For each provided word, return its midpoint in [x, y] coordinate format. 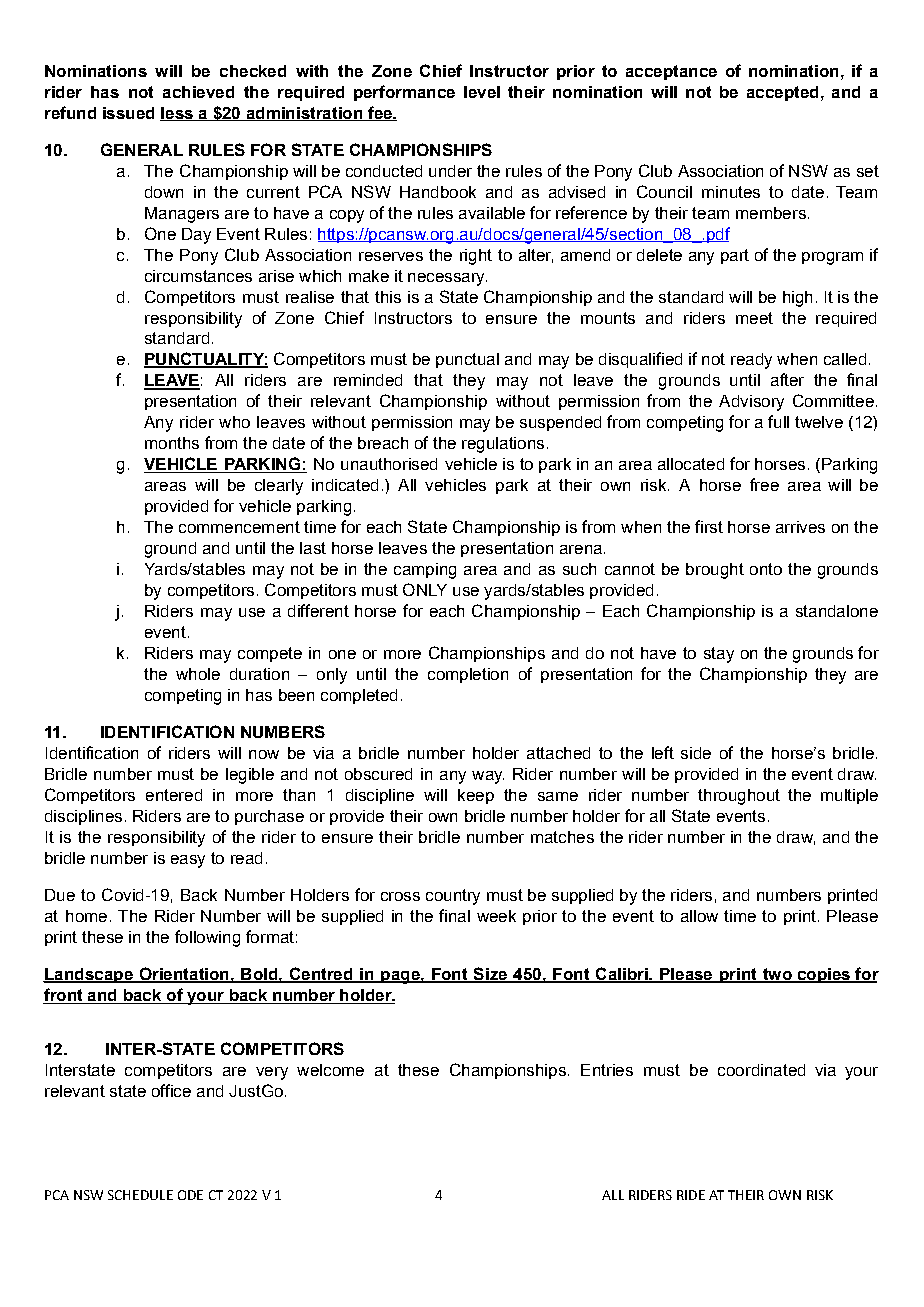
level [482, 92]
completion [468, 675]
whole [198, 674]
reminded [368, 380]
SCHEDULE [140, 1195]
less [177, 114]
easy [188, 861]
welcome [330, 1070]
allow [699, 916]
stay [719, 655]
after [787, 379]
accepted [782, 93]
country [453, 897]
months [172, 443]
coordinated [761, 1070]
